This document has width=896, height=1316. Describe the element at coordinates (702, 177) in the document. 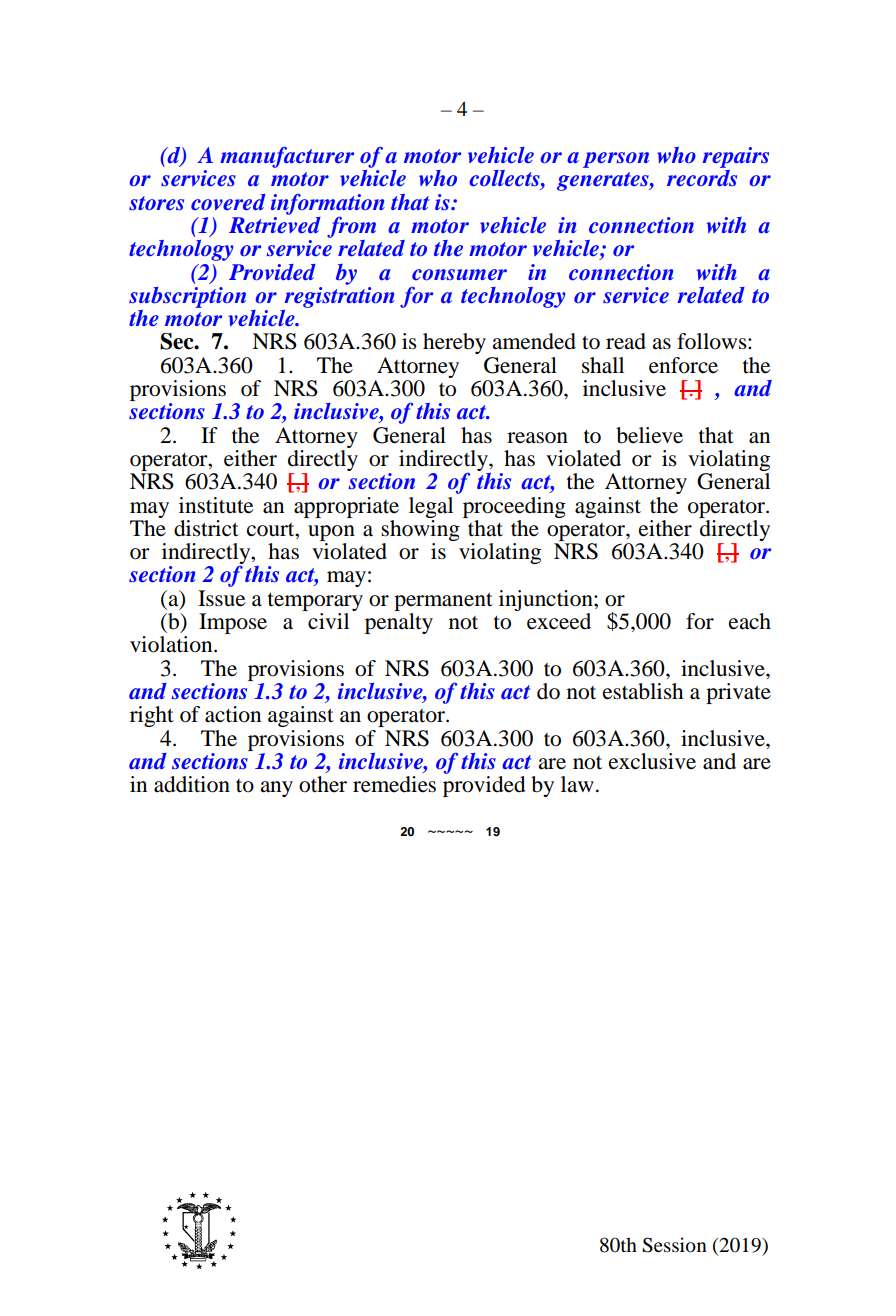

I see `records` at that location.
